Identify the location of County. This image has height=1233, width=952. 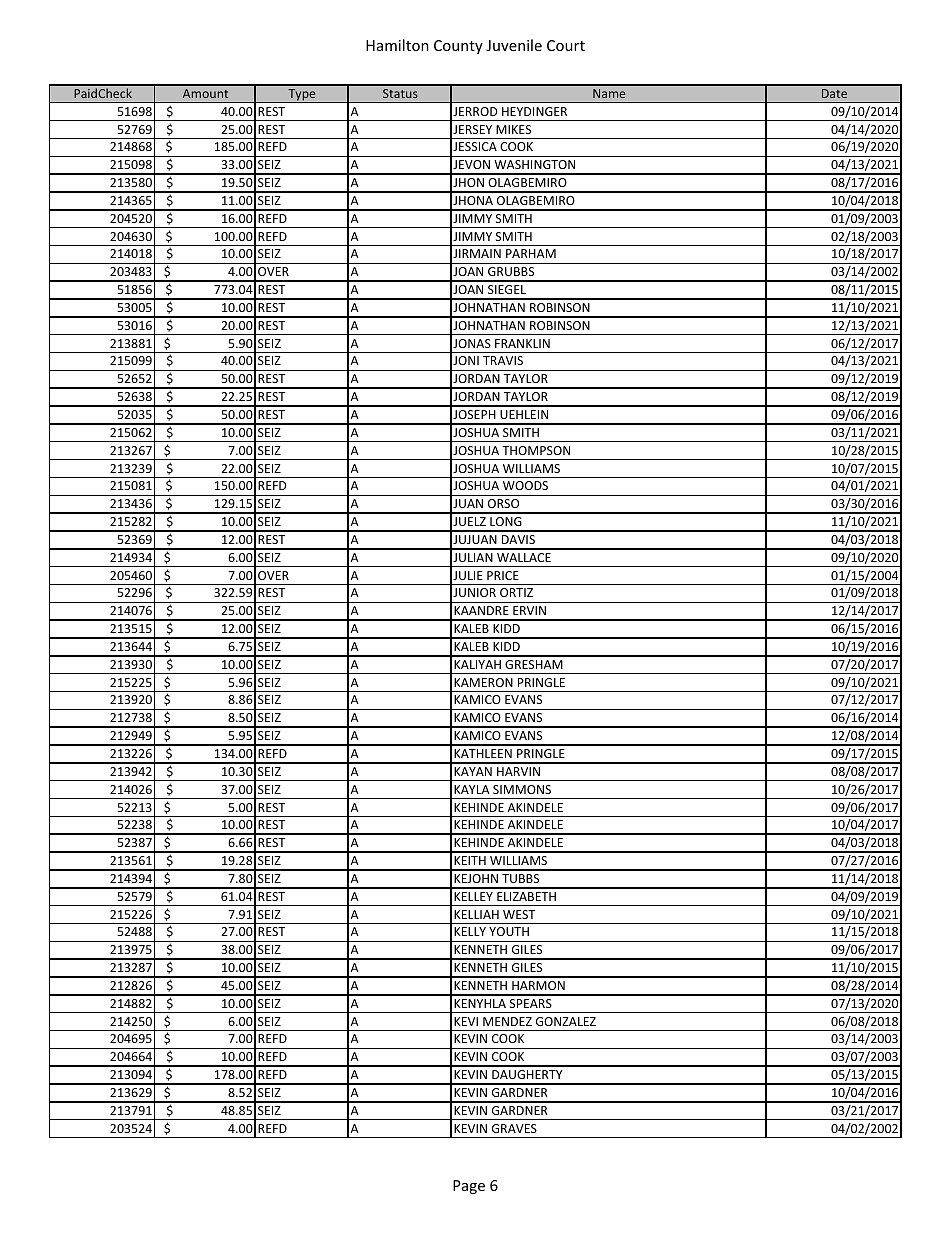
(458, 47).
